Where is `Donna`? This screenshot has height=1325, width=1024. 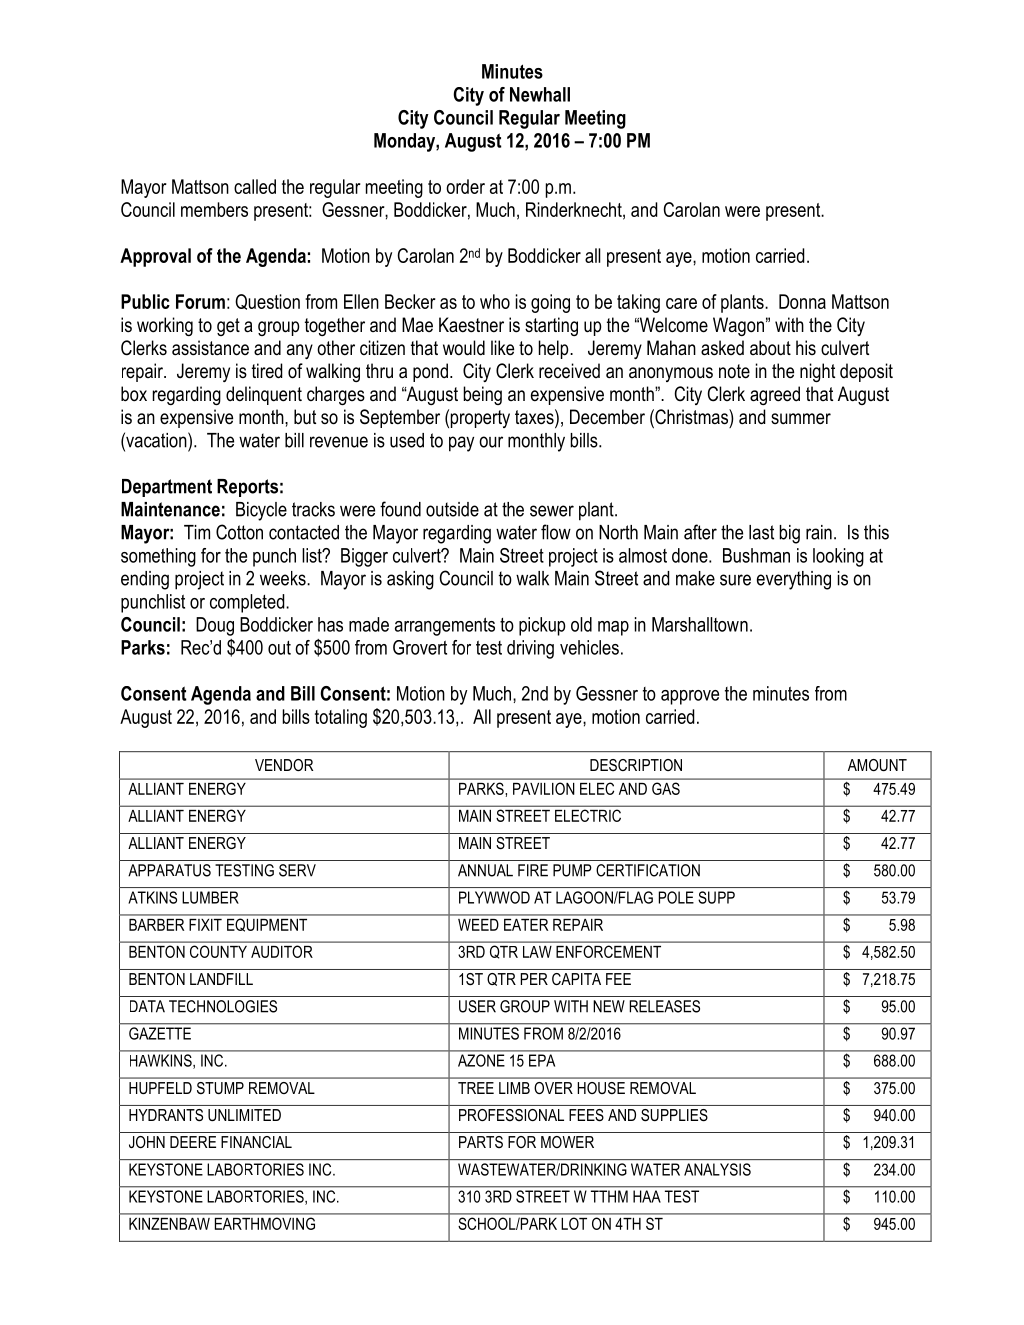
Donna is located at coordinates (802, 301).
